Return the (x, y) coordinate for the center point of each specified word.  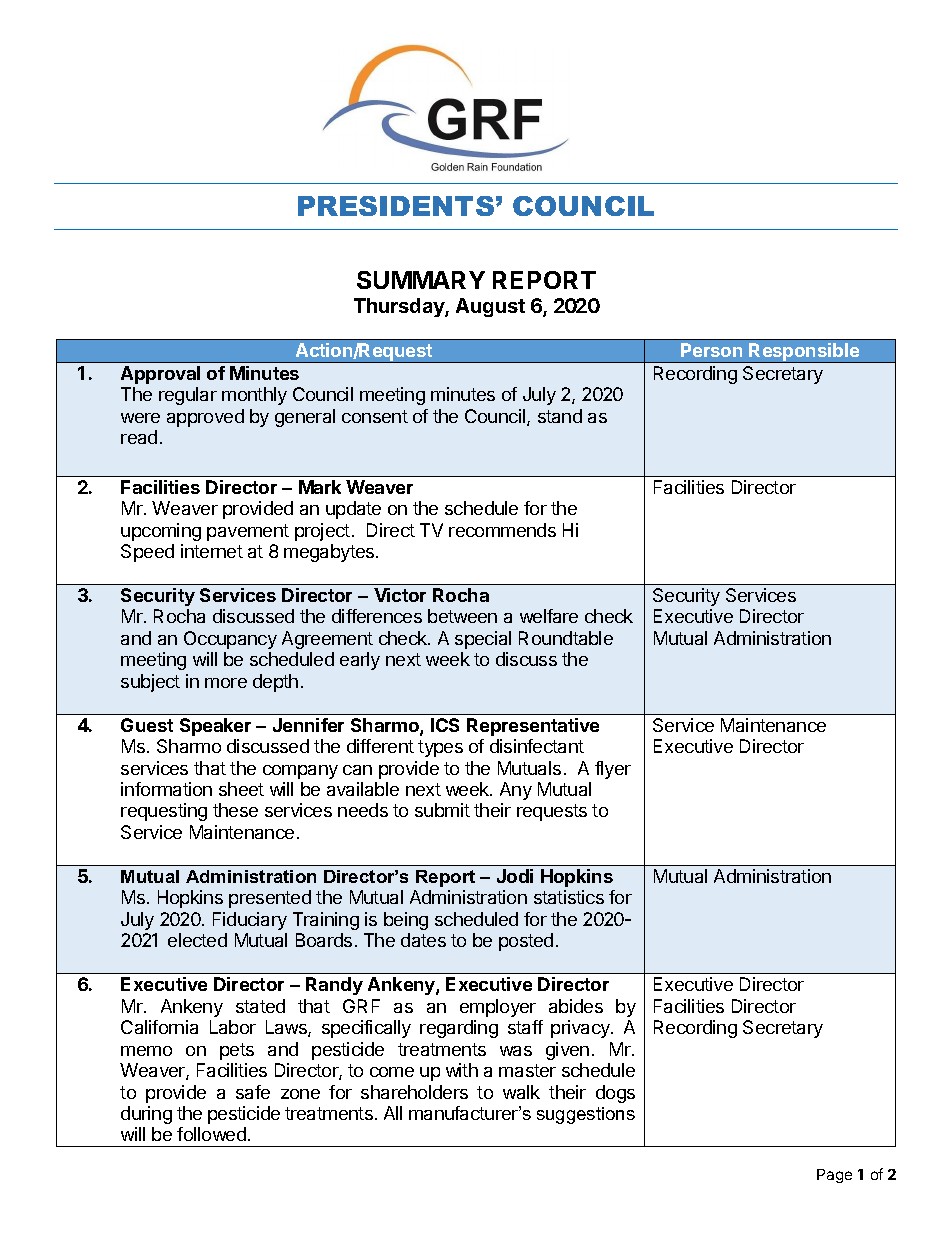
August (490, 307)
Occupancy (230, 640)
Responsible (804, 353)
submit (442, 810)
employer (498, 1008)
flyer (613, 770)
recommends (502, 530)
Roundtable (566, 638)
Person (711, 350)
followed (211, 1134)
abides (576, 1006)
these (235, 810)
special (483, 640)
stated (260, 1006)
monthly (254, 396)
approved (205, 418)
